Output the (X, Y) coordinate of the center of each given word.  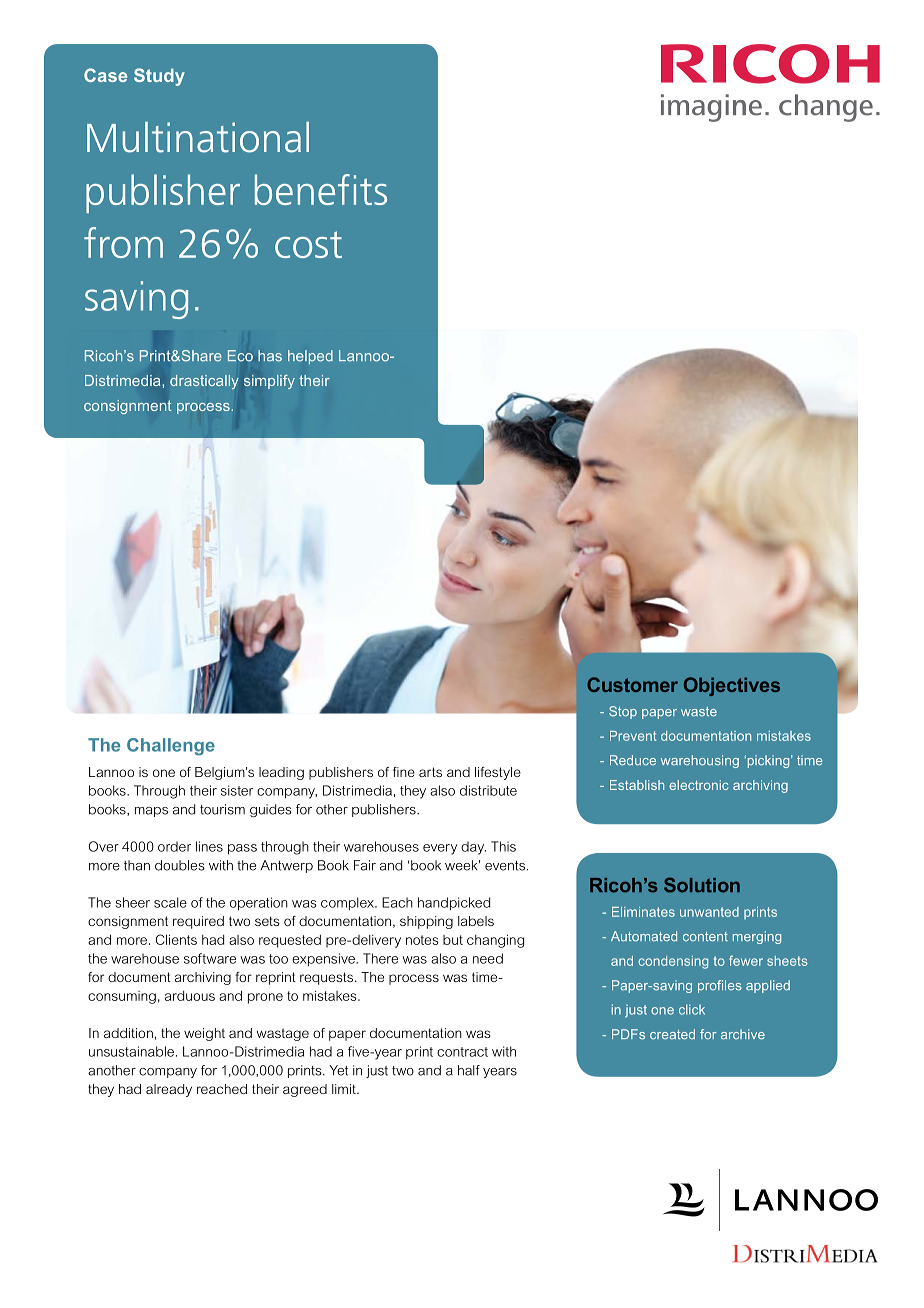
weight (204, 1034)
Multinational (198, 137)
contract (462, 1052)
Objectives (732, 686)
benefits (321, 189)
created (672, 1034)
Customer (632, 684)
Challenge (171, 747)
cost (308, 244)
